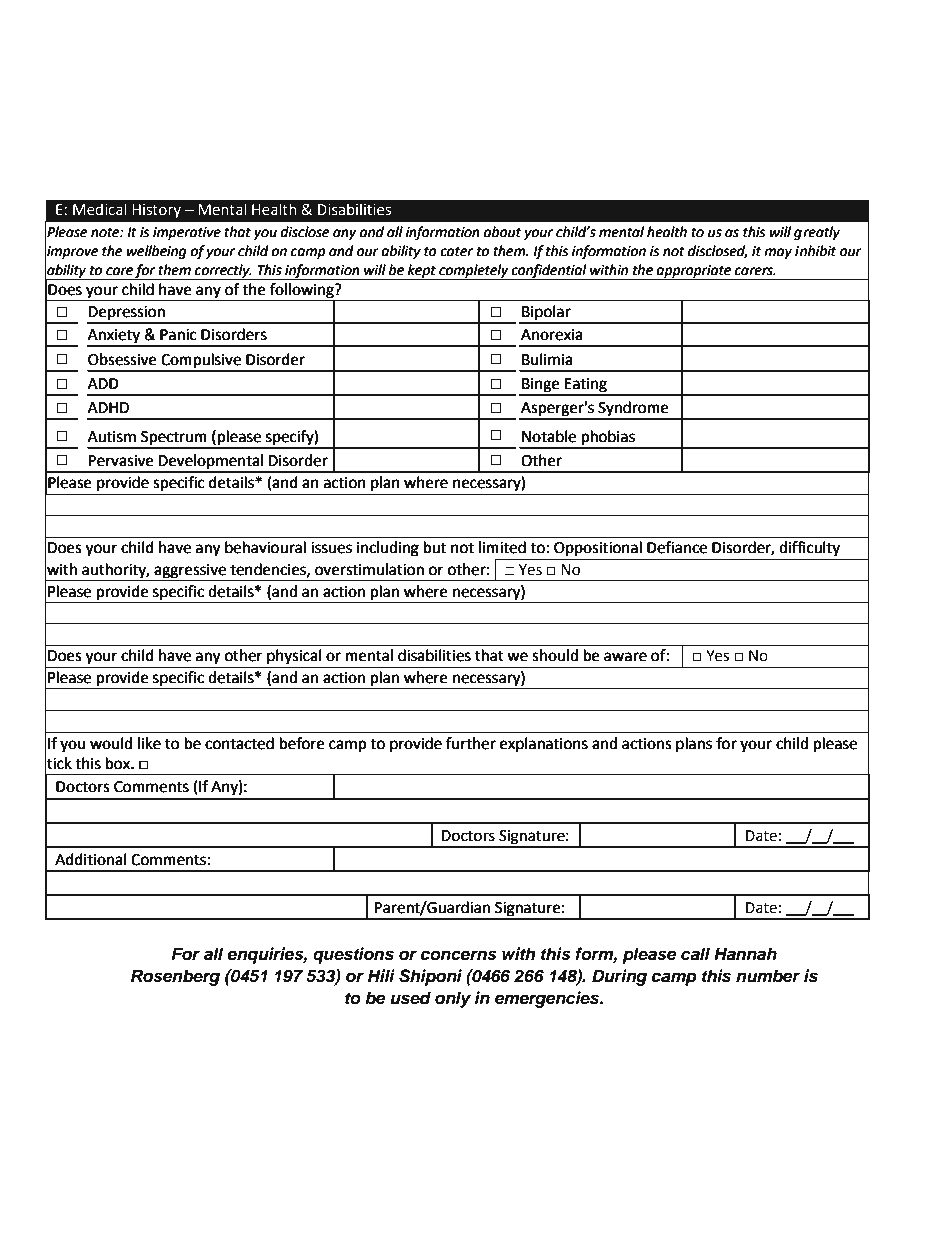  Describe the element at coordinates (677, 547) in the screenshot. I see `Defiance` at that location.
